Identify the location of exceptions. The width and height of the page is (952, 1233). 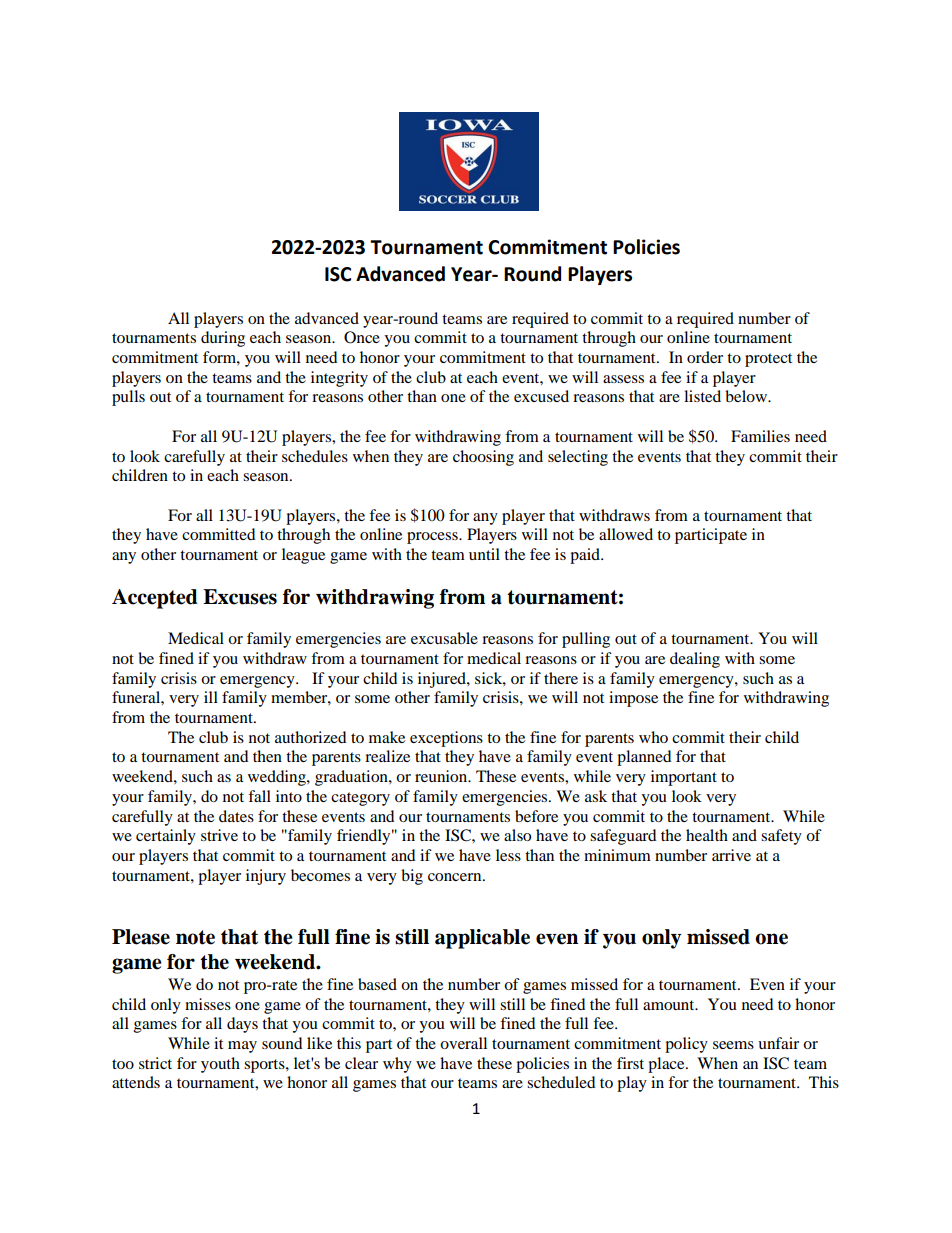
(446, 739).
